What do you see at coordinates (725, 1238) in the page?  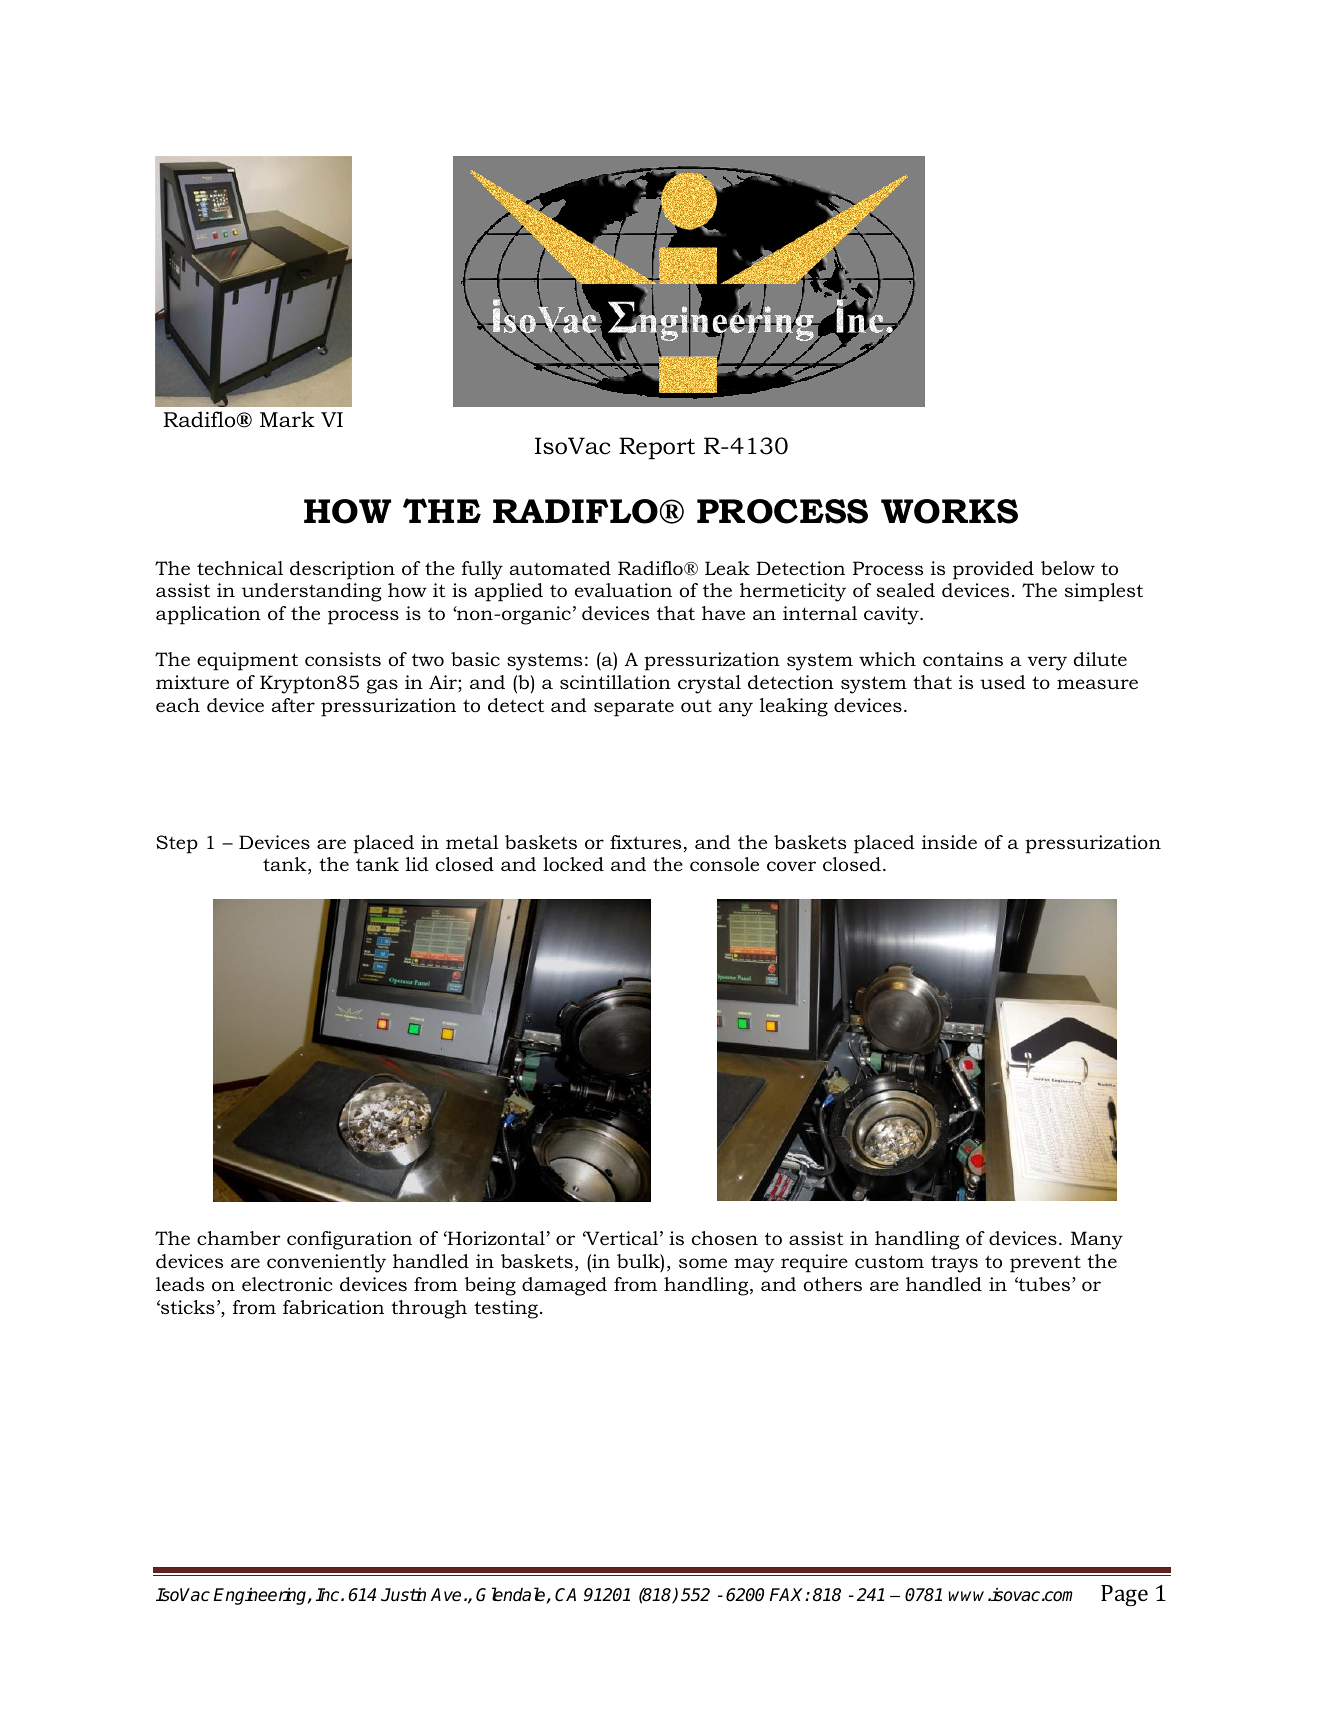 I see `chosen` at bounding box center [725, 1238].
